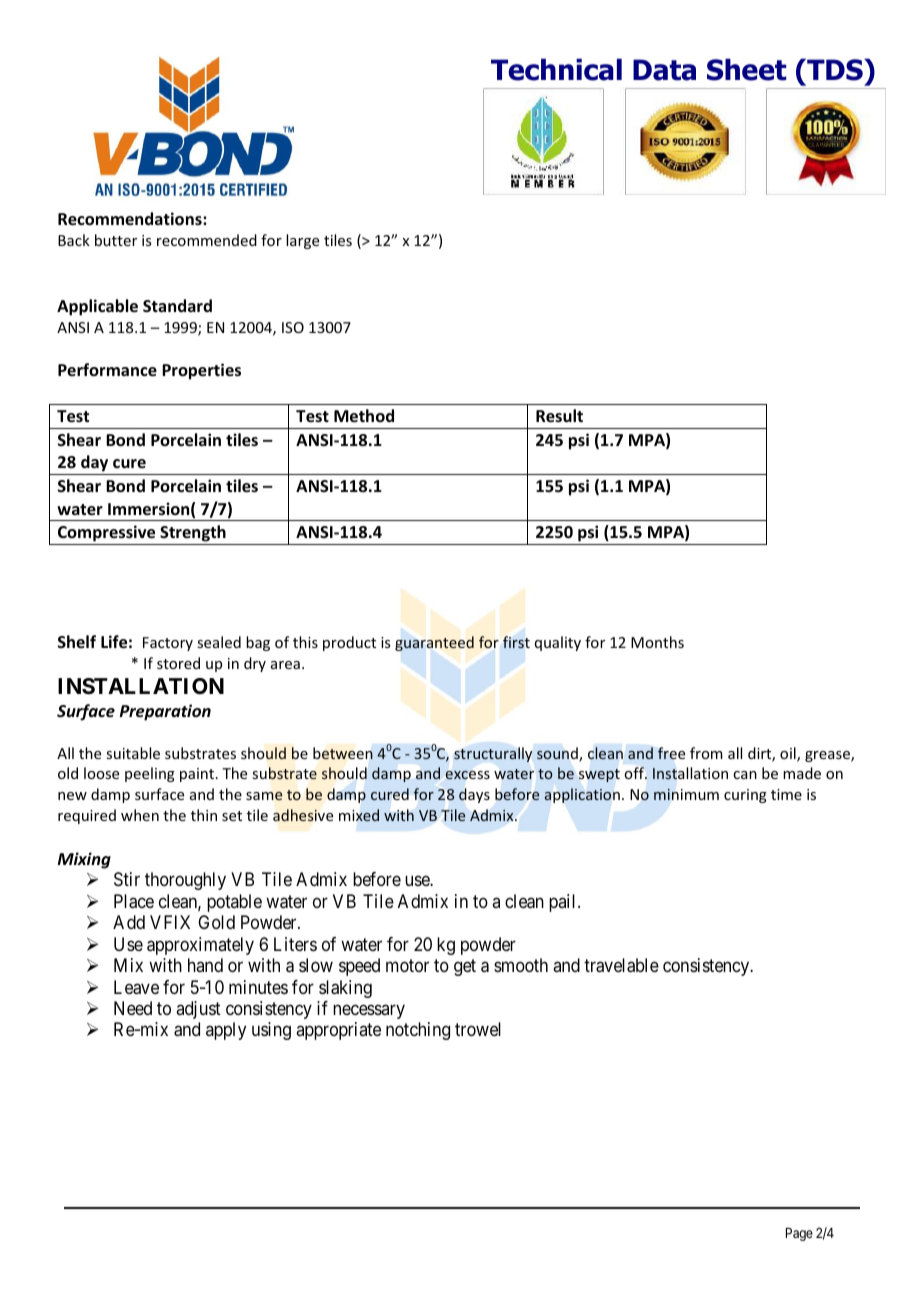 The image size is (924, 1307). Describe the element at coordinates (745, 796) in the page. I see `curing` at that location.
